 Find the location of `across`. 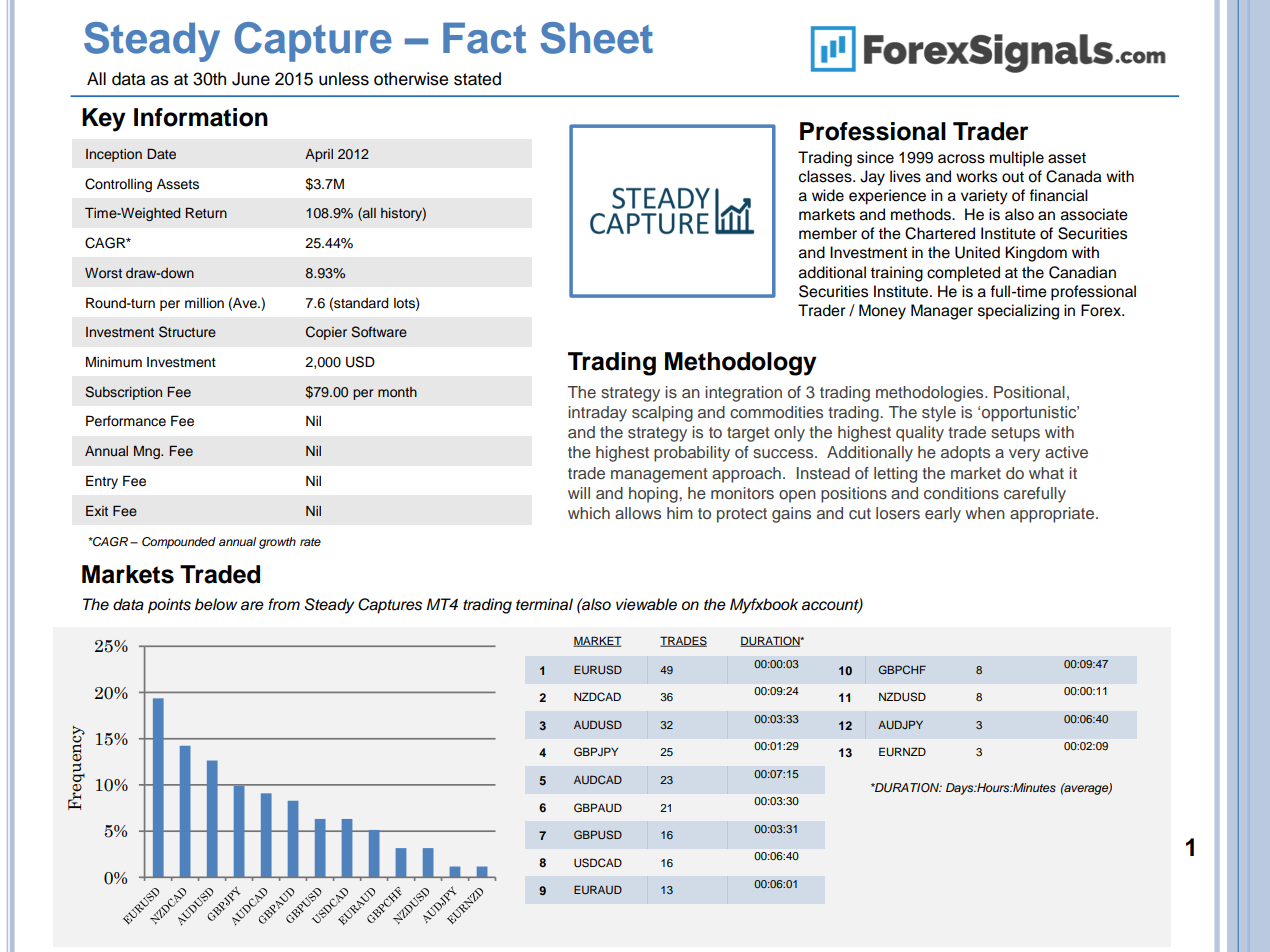

across is located at coordinates (961, 159).
